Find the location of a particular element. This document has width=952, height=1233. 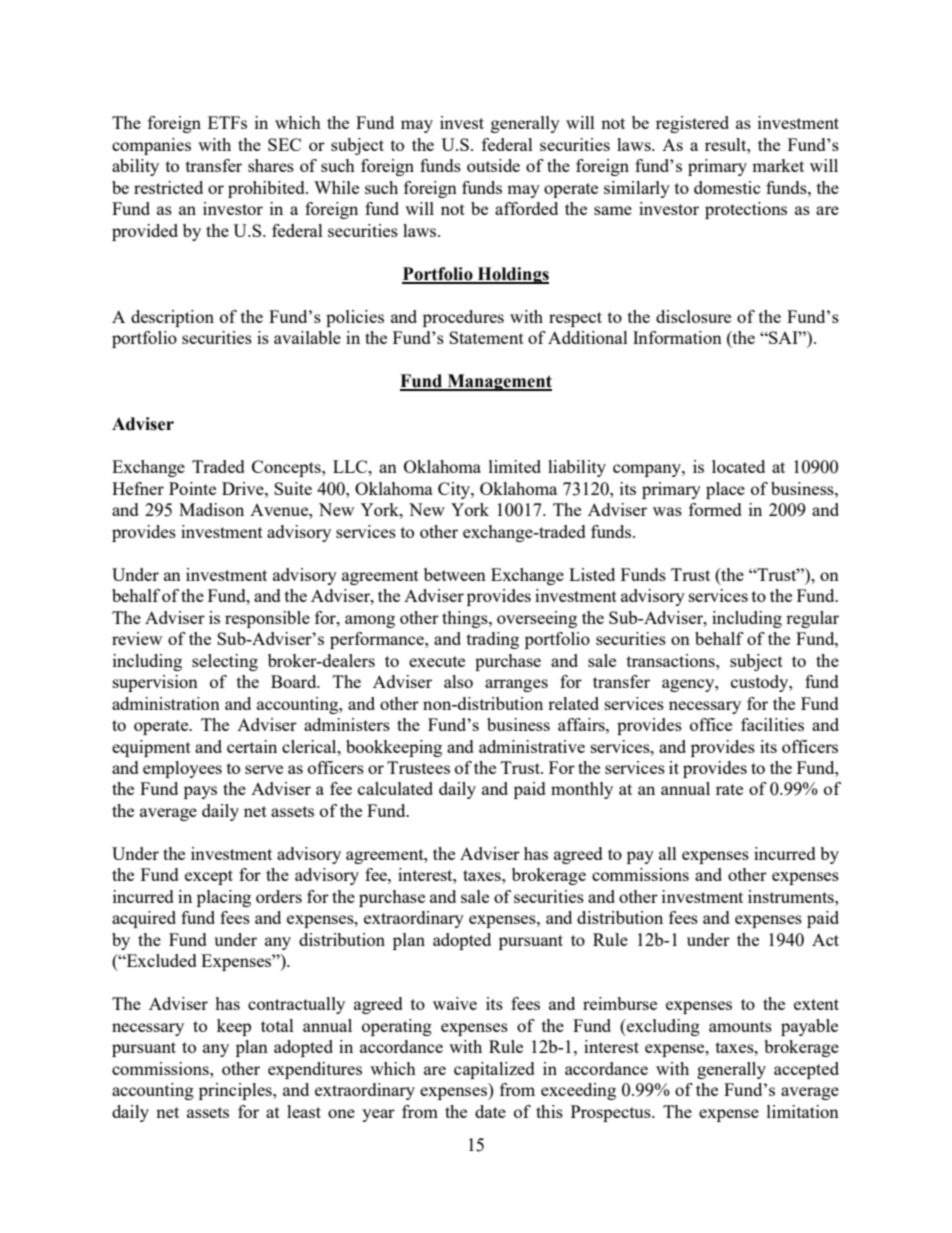

outside is located at coordinates (493, 165).
